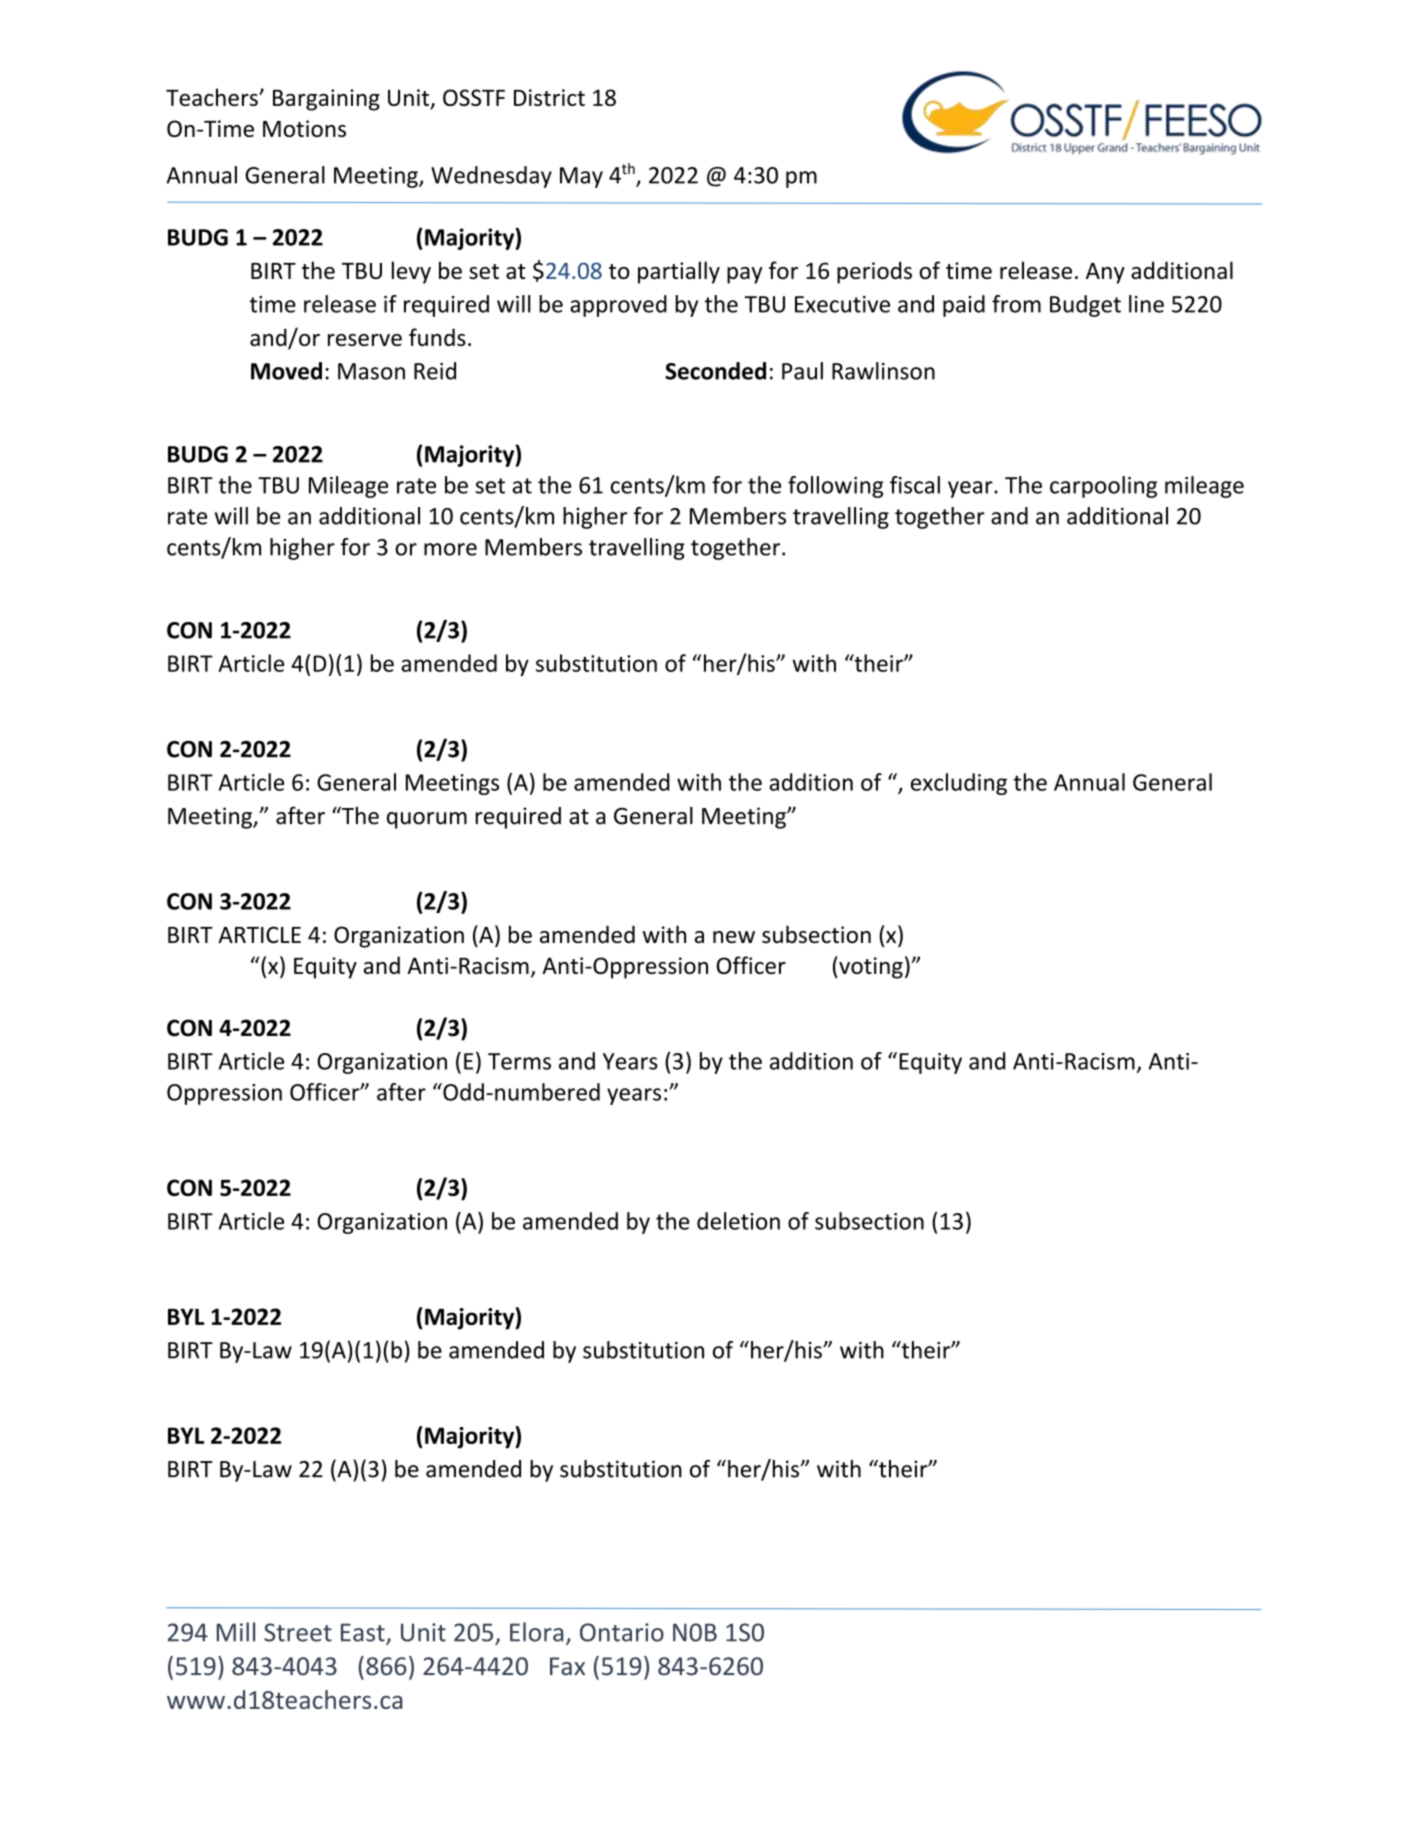 The width and height of the image is (1413, 1829). Describe the element at coordinates (364, 1633) in the image. I see `East` at that location.
